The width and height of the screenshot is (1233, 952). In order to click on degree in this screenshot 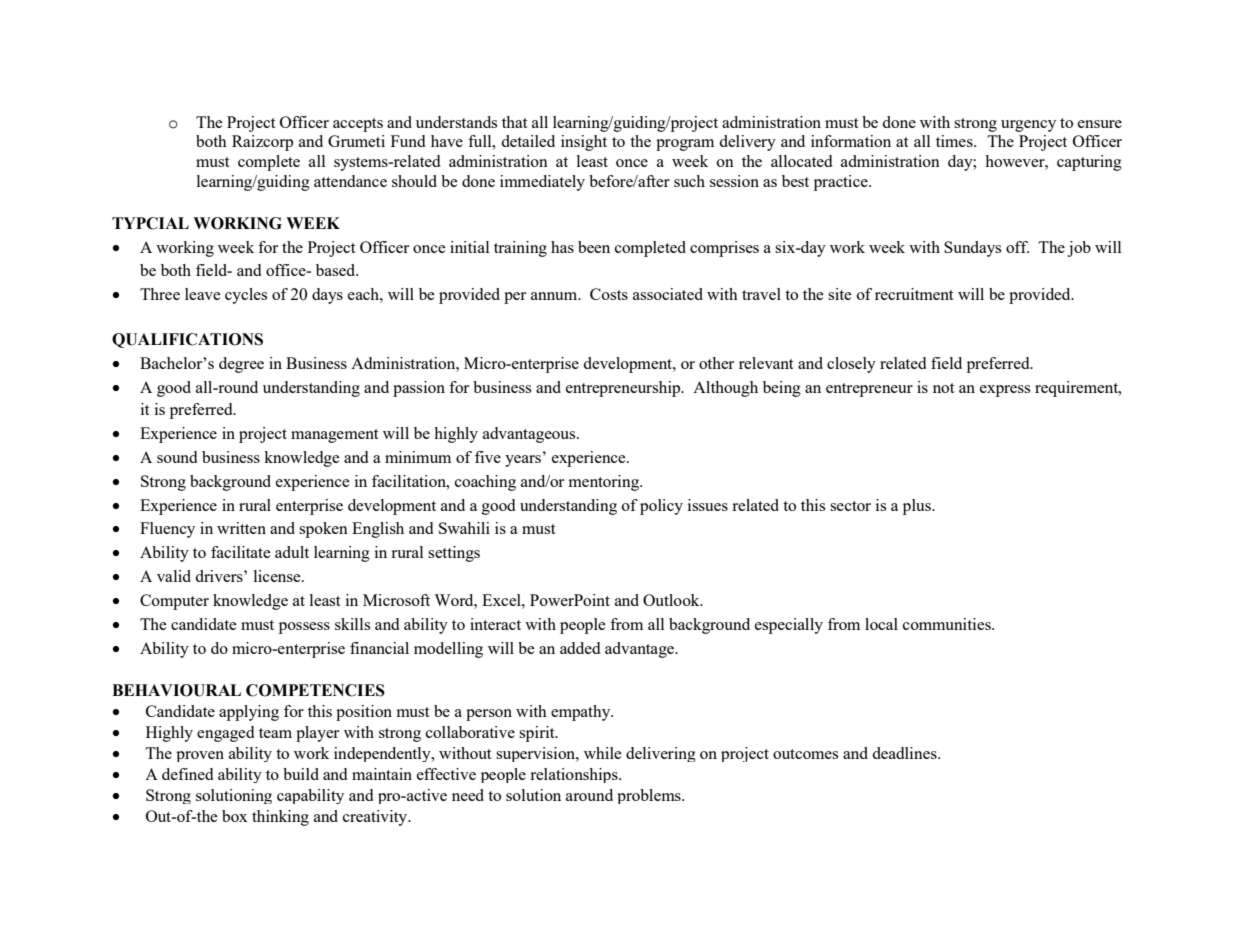, I will do `click(241, 365)`.
